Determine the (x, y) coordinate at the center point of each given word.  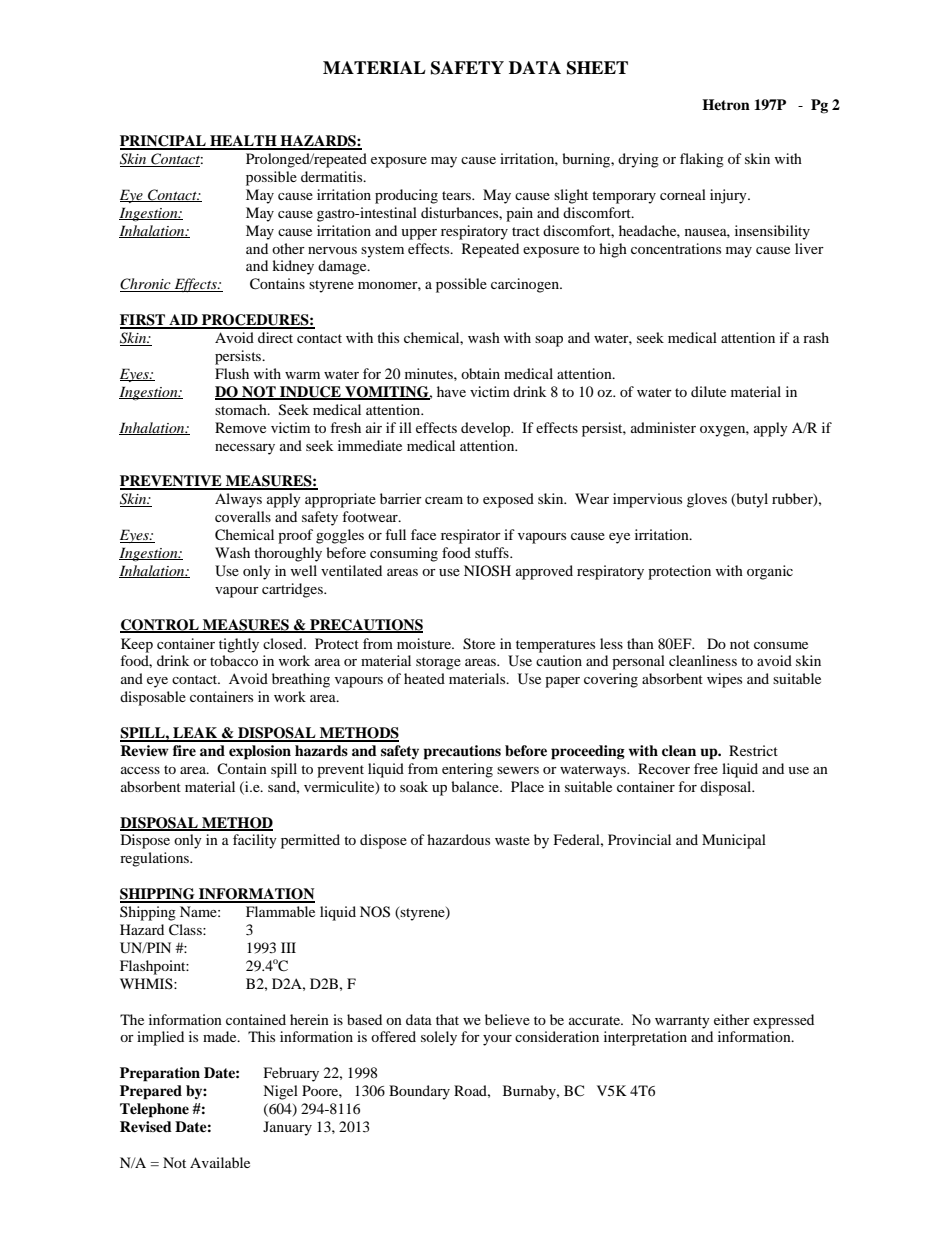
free (706, 768)
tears (457, 195)
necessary (245, 449)
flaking (702, 160)
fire (184, 750)
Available (220, 1162)
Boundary (419, 1092)
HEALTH (243, 142)
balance (476, 786)
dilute (708, 391)
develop (487, 429)
